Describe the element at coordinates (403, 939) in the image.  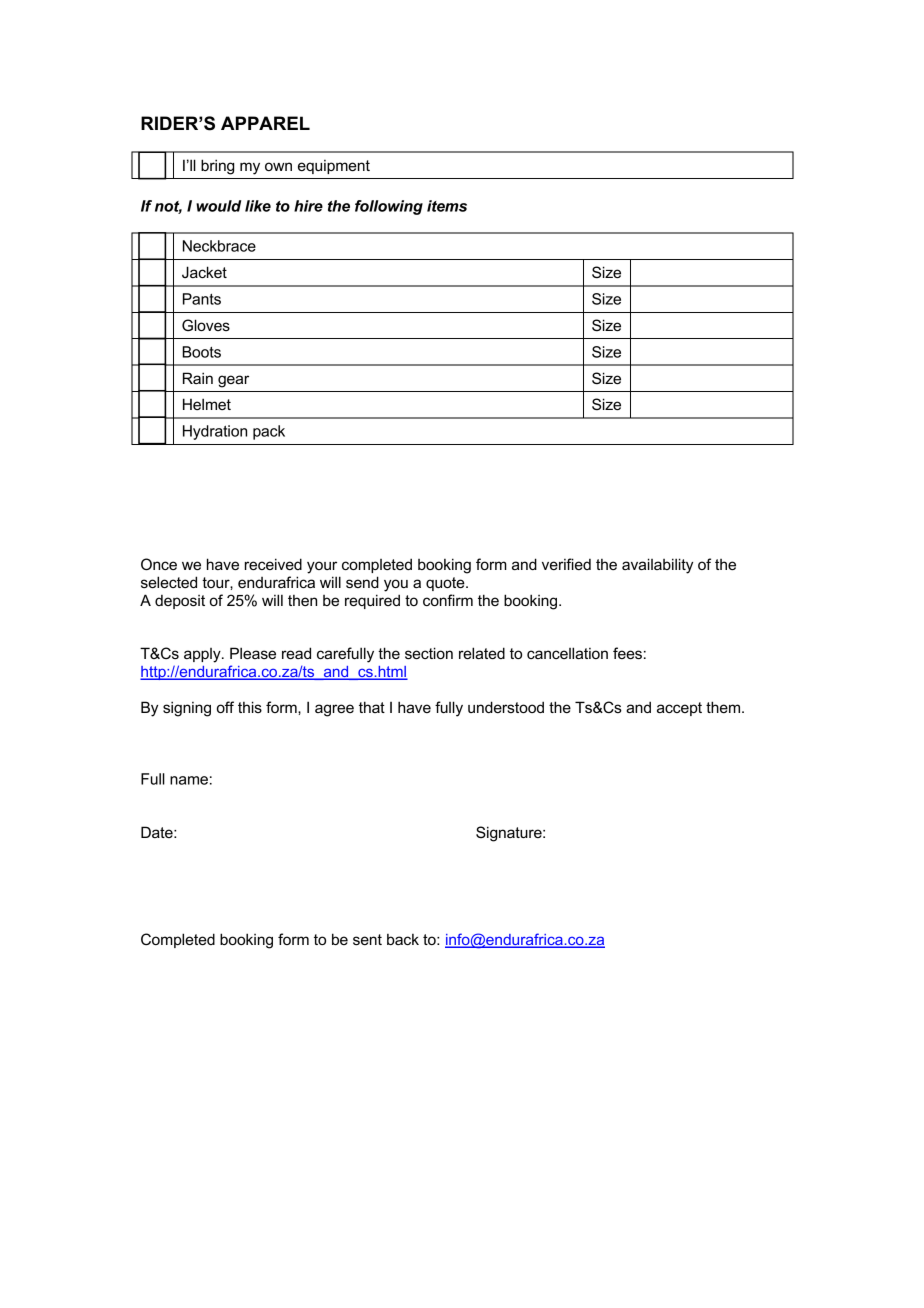
I see `back` at that location.
